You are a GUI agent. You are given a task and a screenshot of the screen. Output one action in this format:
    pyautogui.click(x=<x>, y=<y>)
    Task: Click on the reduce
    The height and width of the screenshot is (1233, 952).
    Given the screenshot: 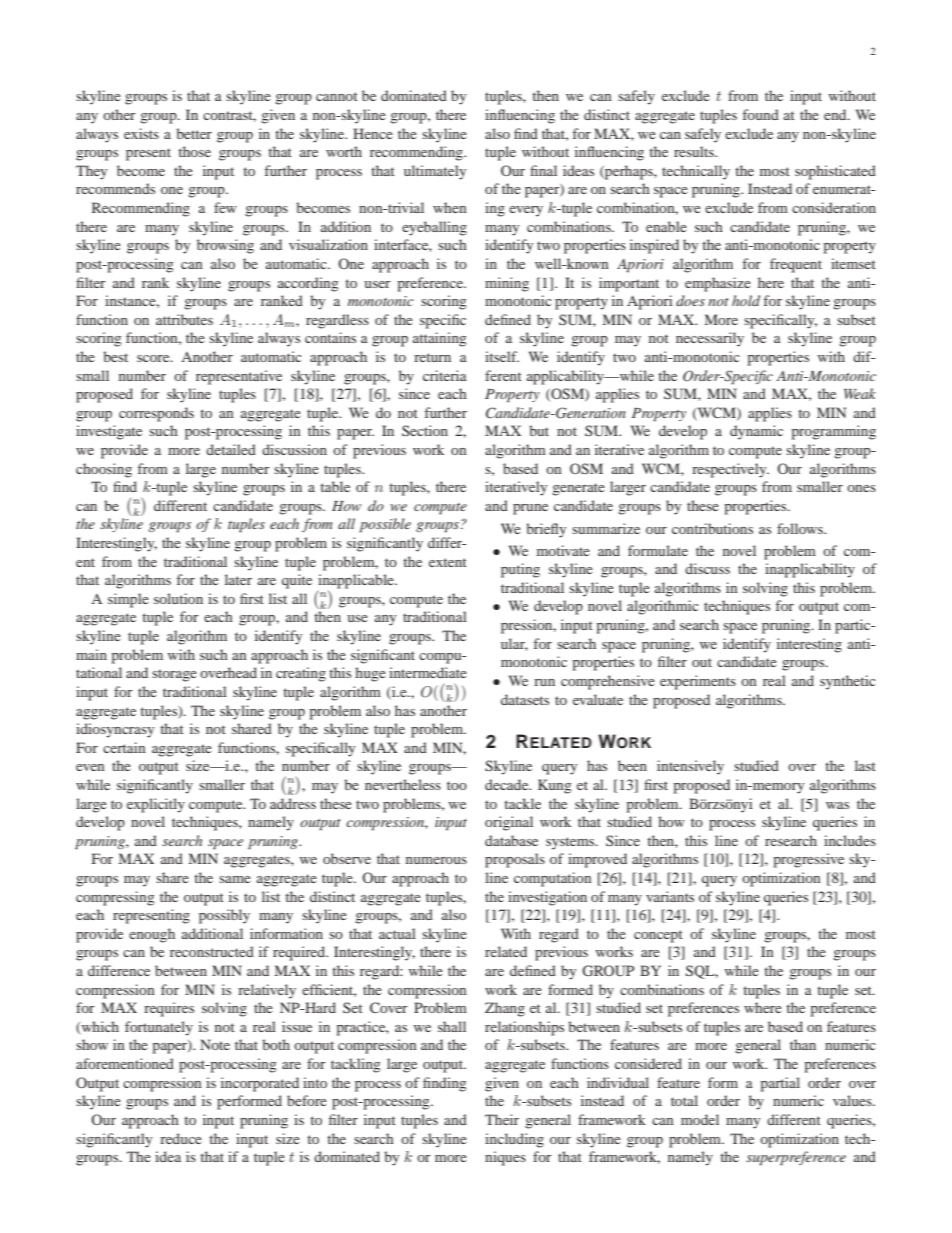 What is the action you would take?
    pyautogui.click(x=181, y=1138)
